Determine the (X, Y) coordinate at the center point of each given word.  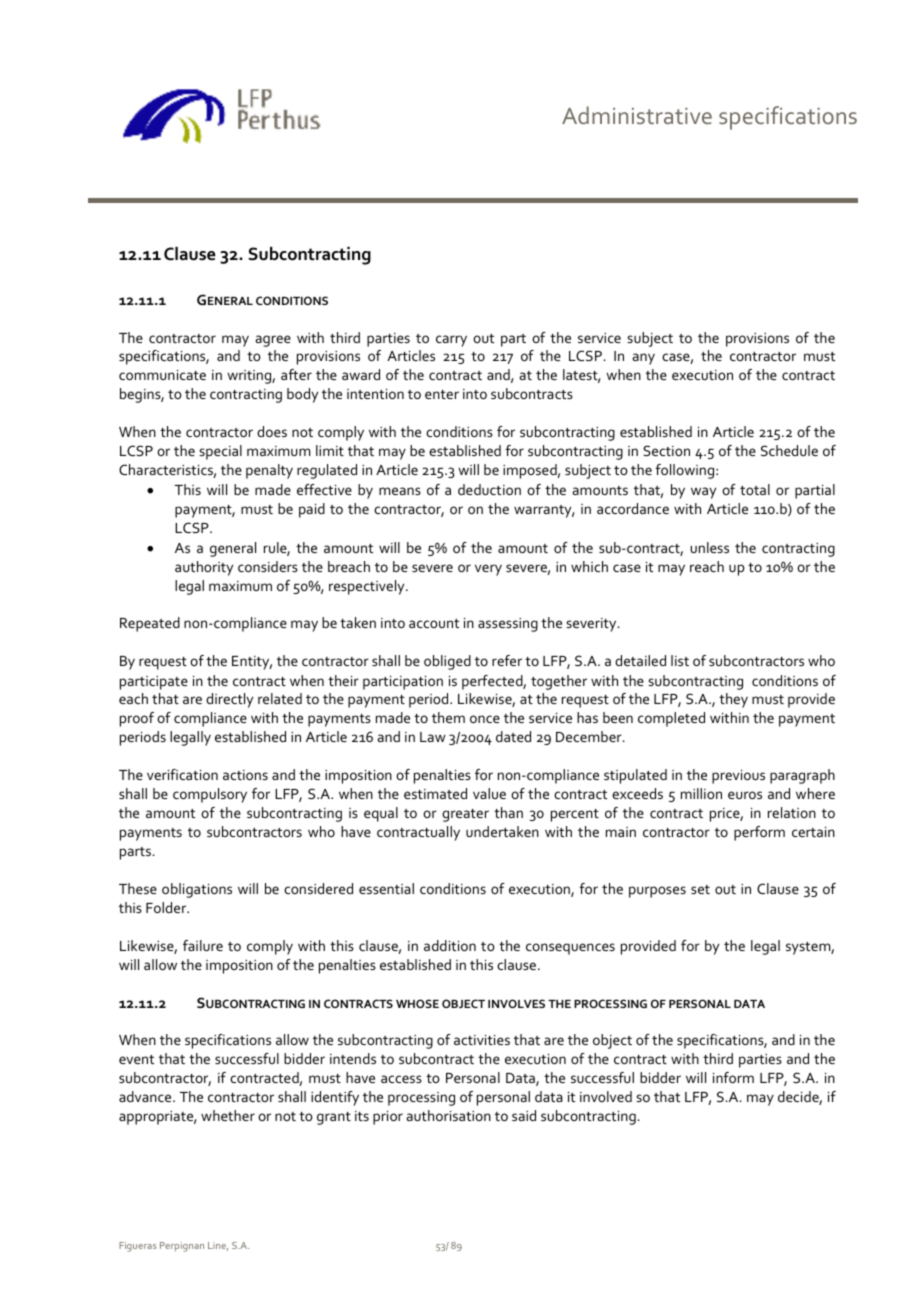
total (755, 489)
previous (738, 777)
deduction (489, 489)
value (489, 793)
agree (273, 341)
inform (733, 1077)
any (643, 359)
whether (228, 1115)
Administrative (637, 115)
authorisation (448, 1115)
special (220, 452)
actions (245, 775)
